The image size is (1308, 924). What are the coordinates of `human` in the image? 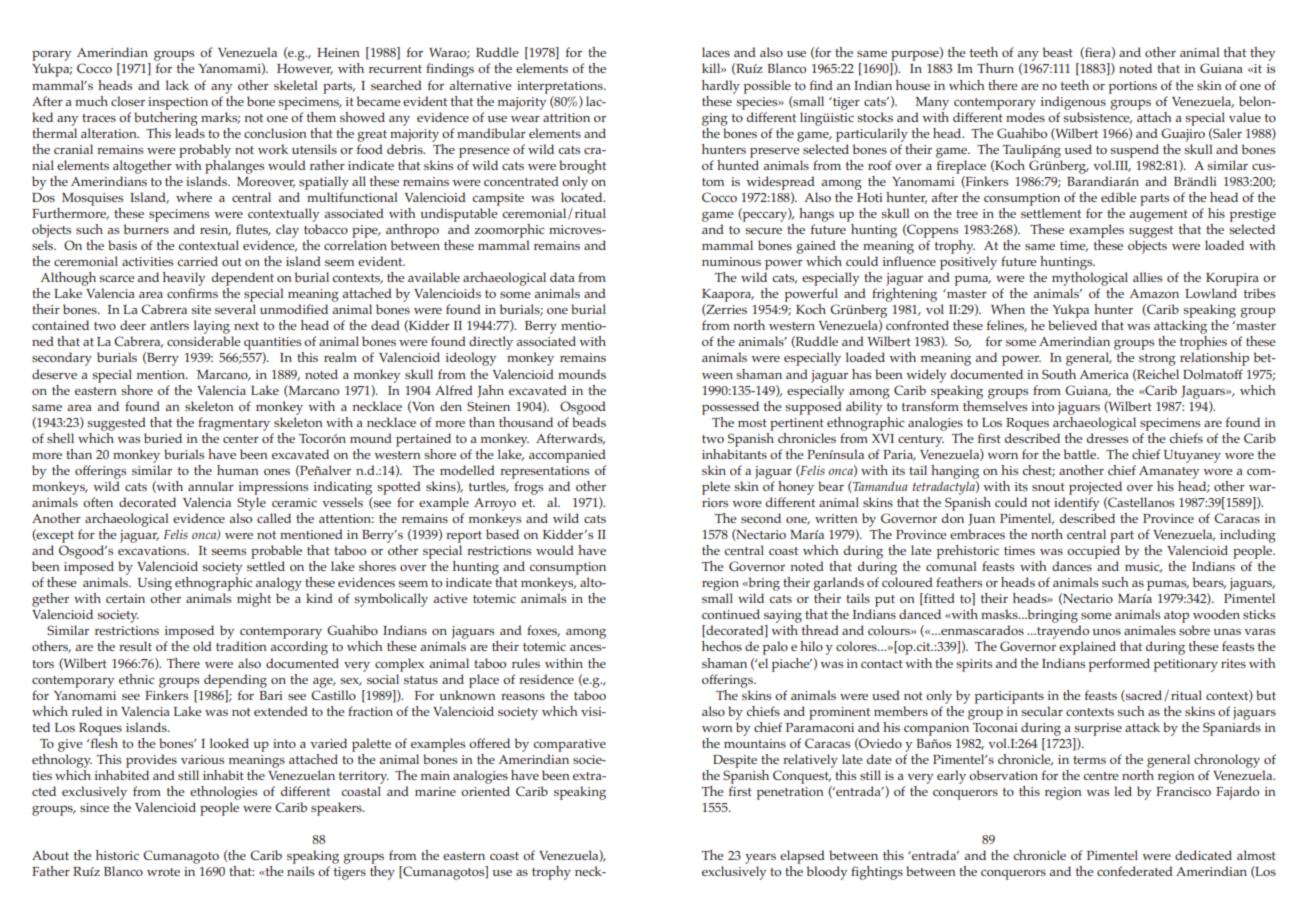 It's located at (238, 470).
